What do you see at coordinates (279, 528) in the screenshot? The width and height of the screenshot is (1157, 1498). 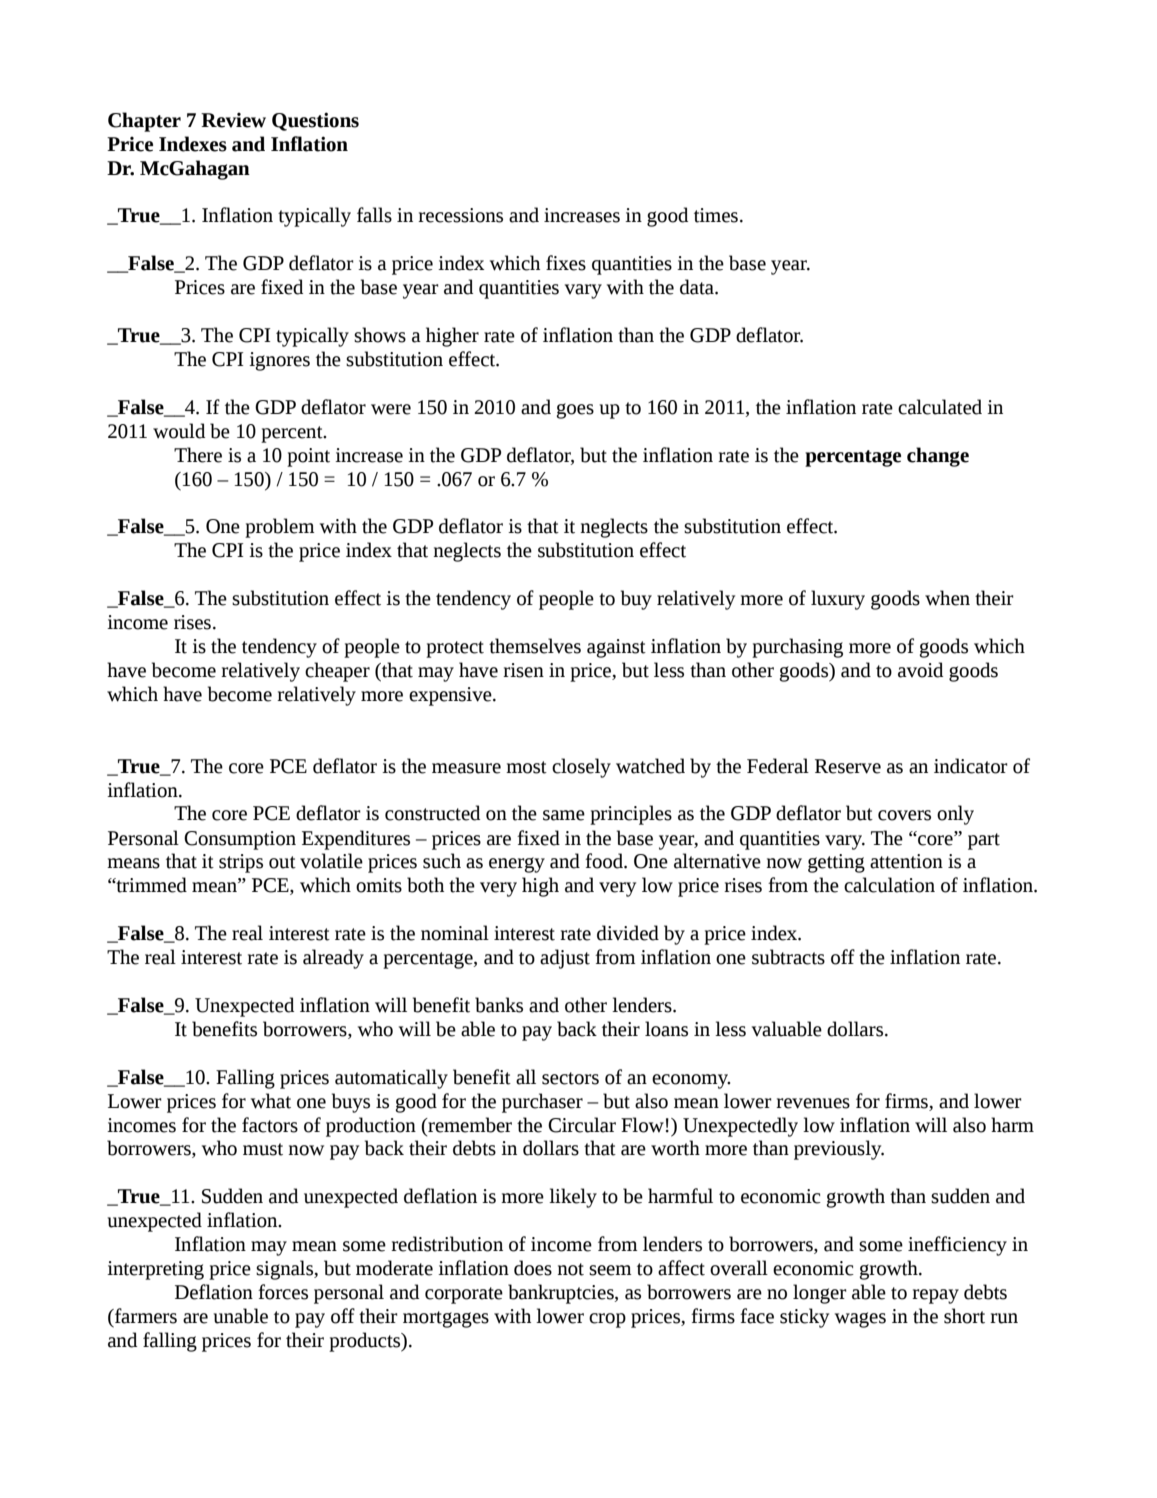 I see `problem` at bounding box center [279, 528].
